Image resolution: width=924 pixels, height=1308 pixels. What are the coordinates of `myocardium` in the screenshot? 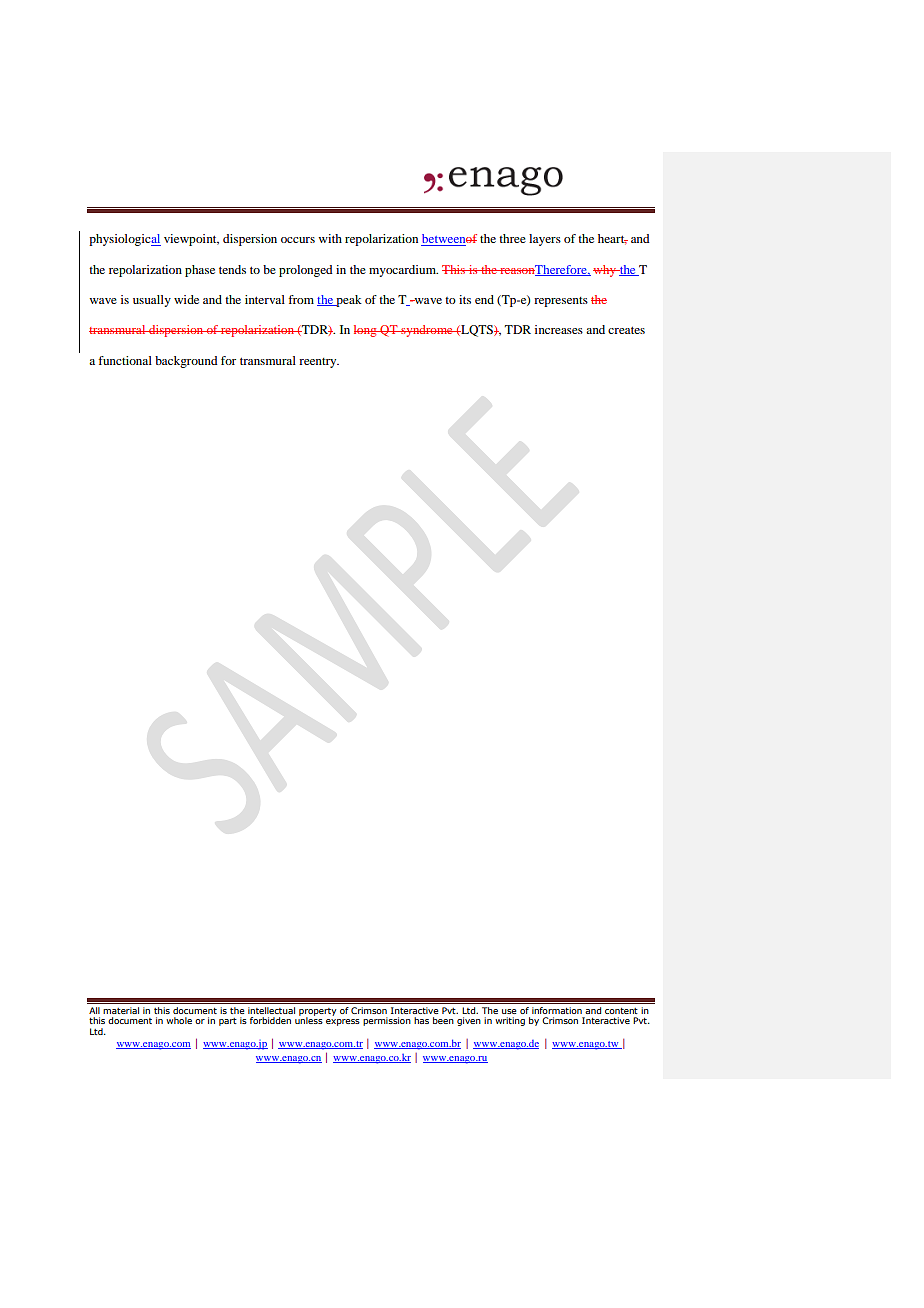 It's located at (403, 271).
